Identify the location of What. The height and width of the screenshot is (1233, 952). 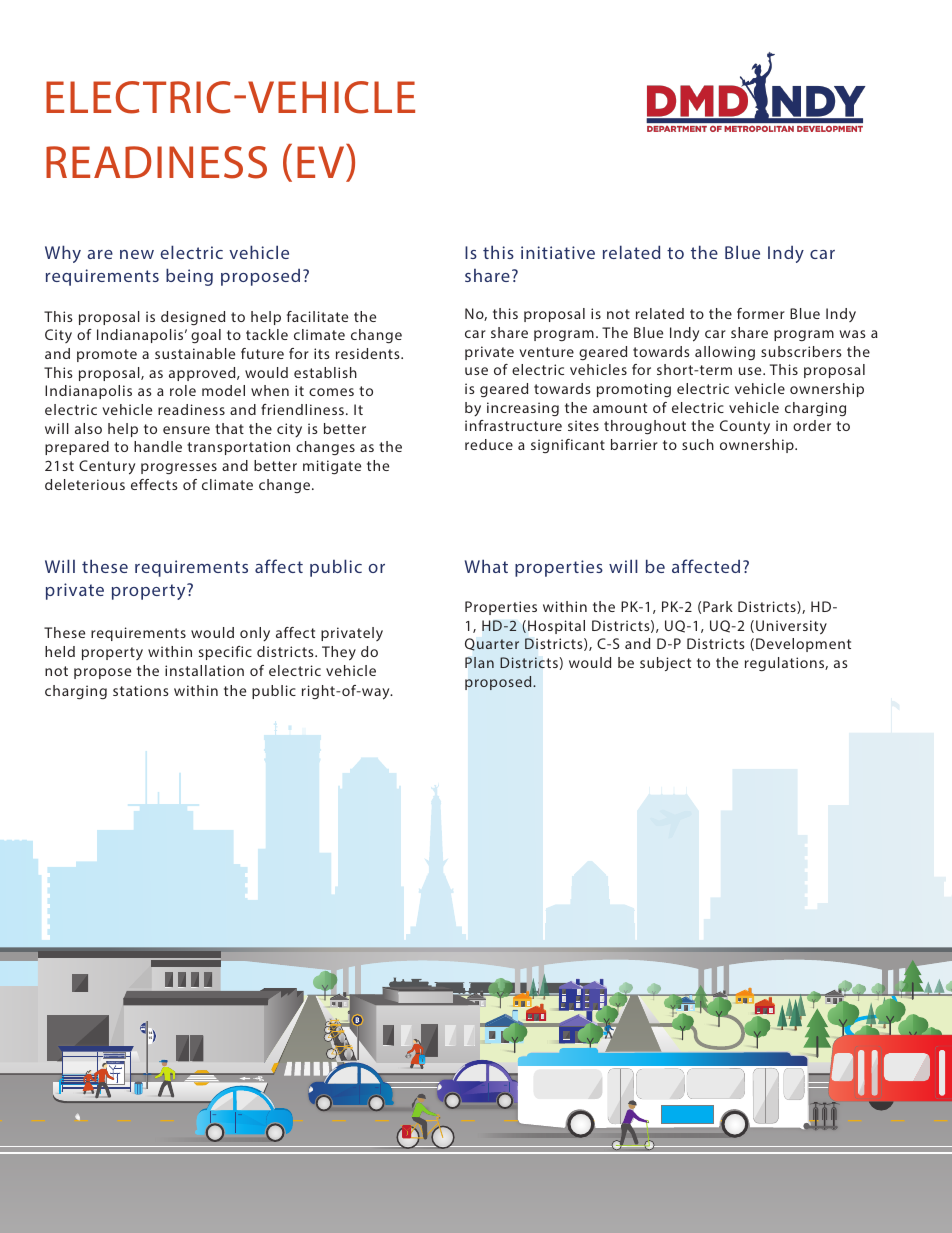
(486, 566).
